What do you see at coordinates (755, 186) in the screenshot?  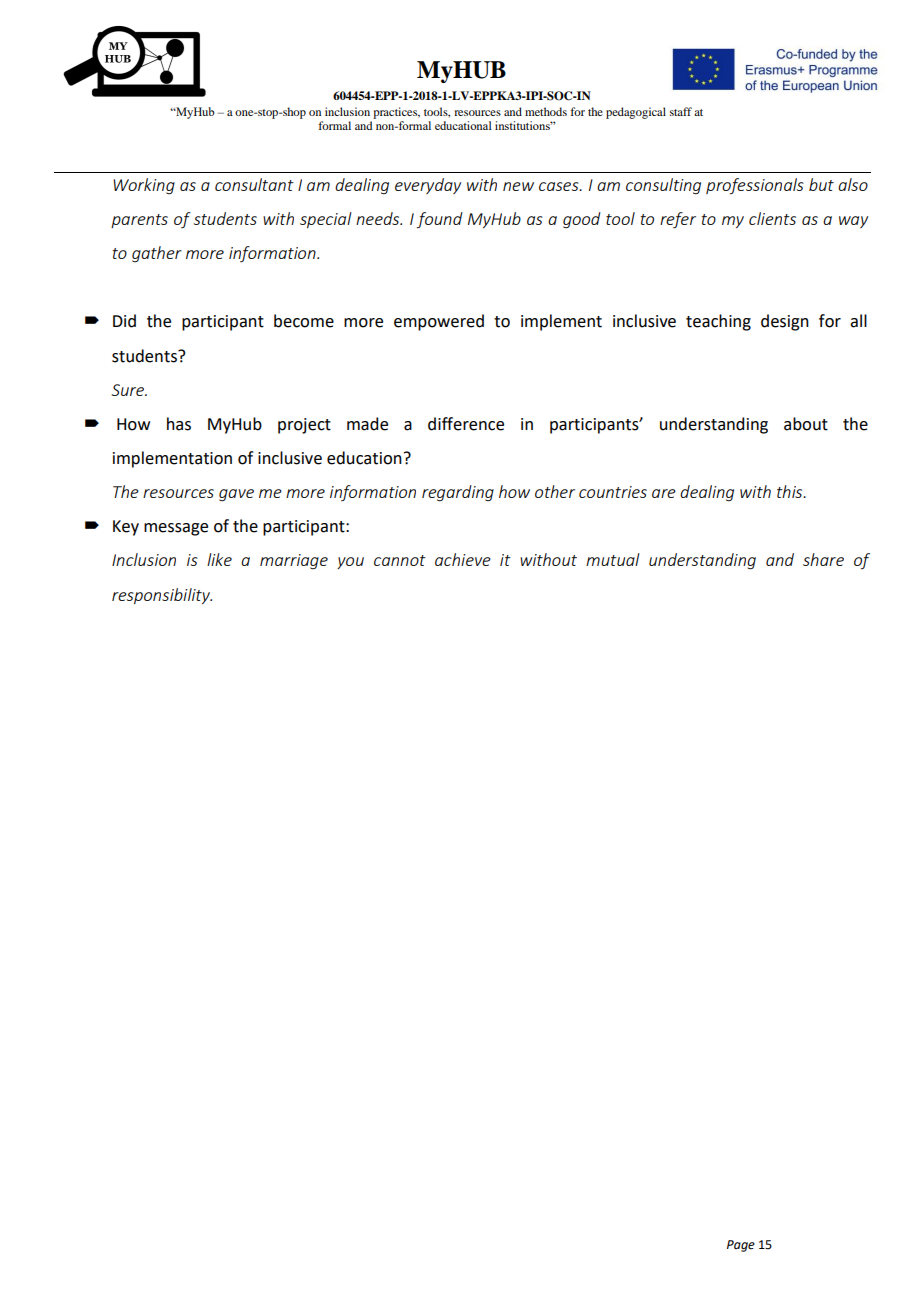 I see `professionals` at bounding box center [755, 186].
